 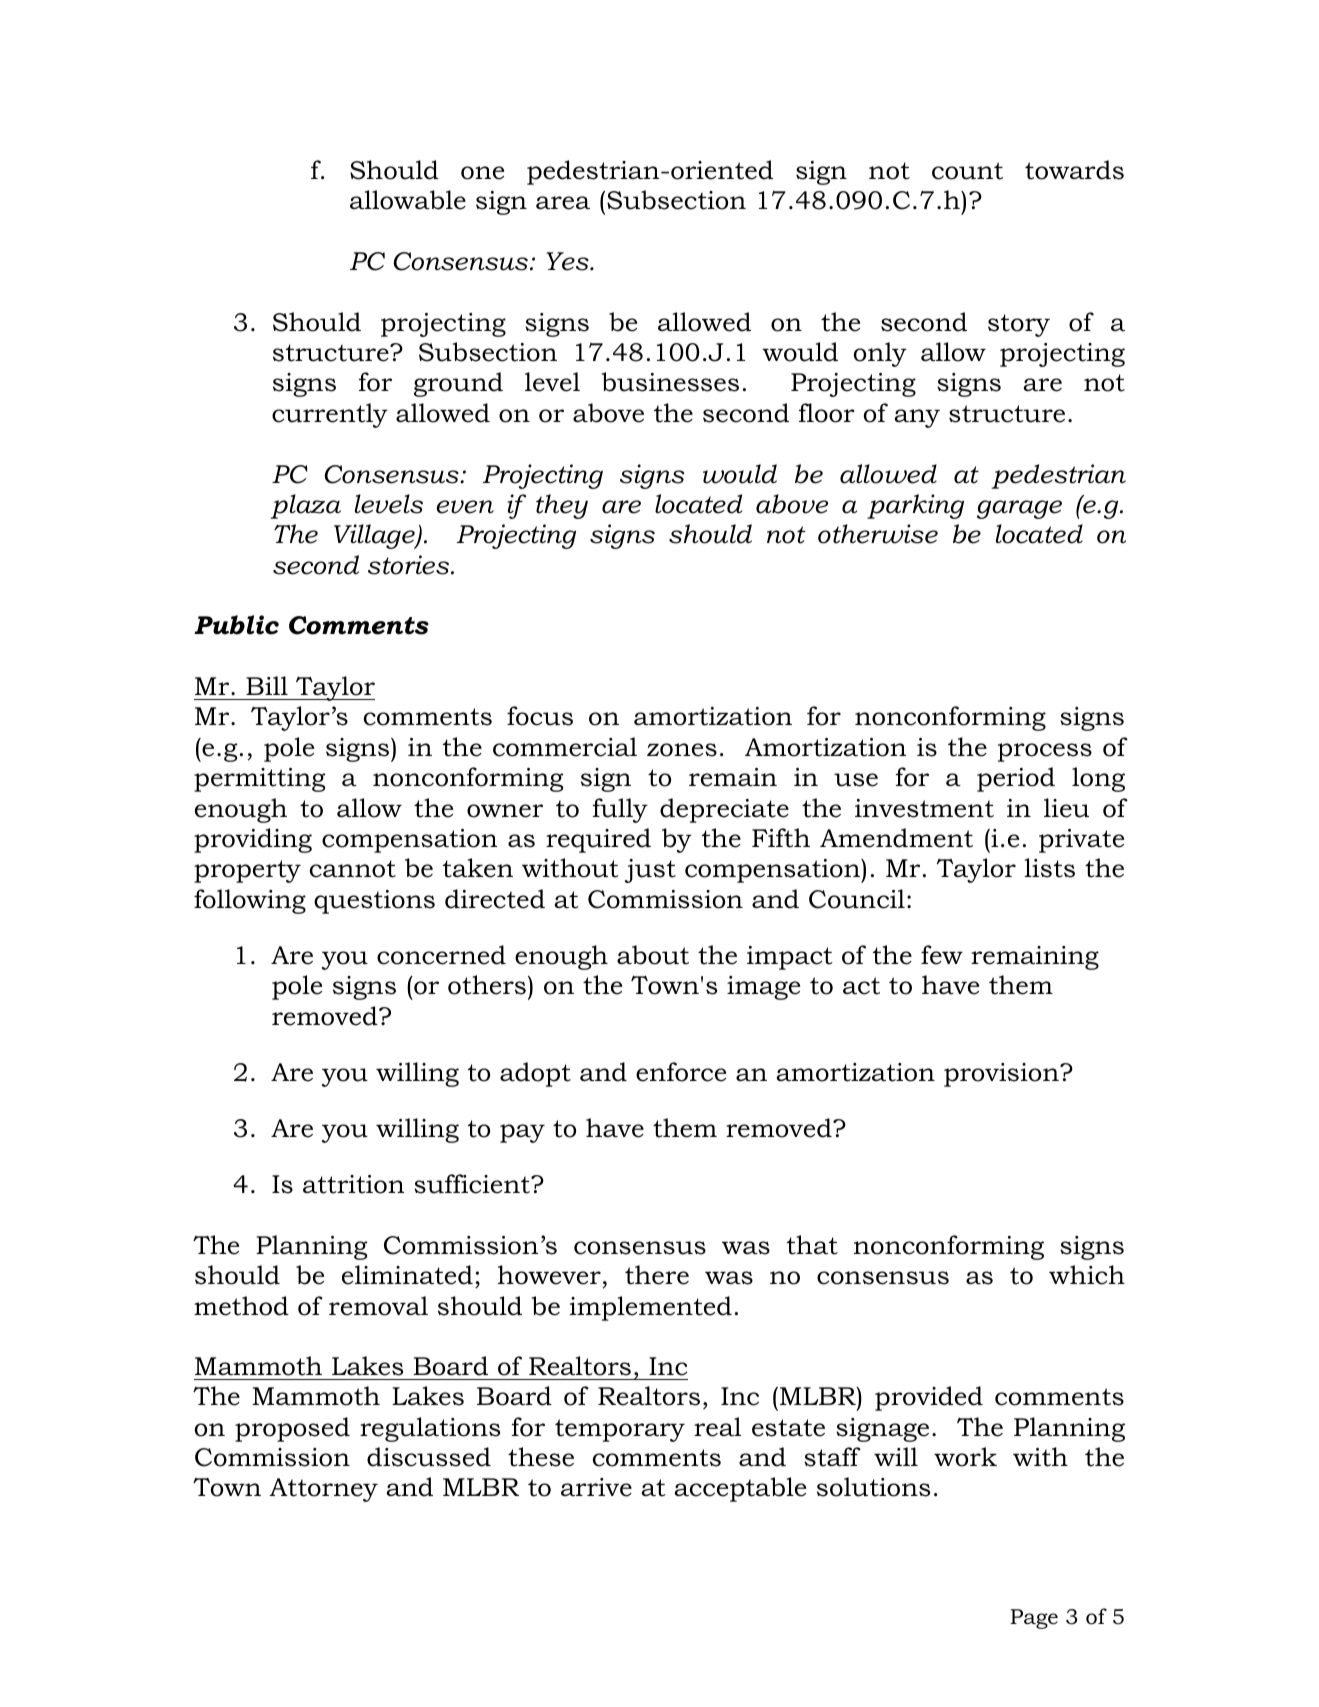 What do you see at coordinates (740, 1489) in the image?
I see `acceptable` at bounding box center [740, 1489].
